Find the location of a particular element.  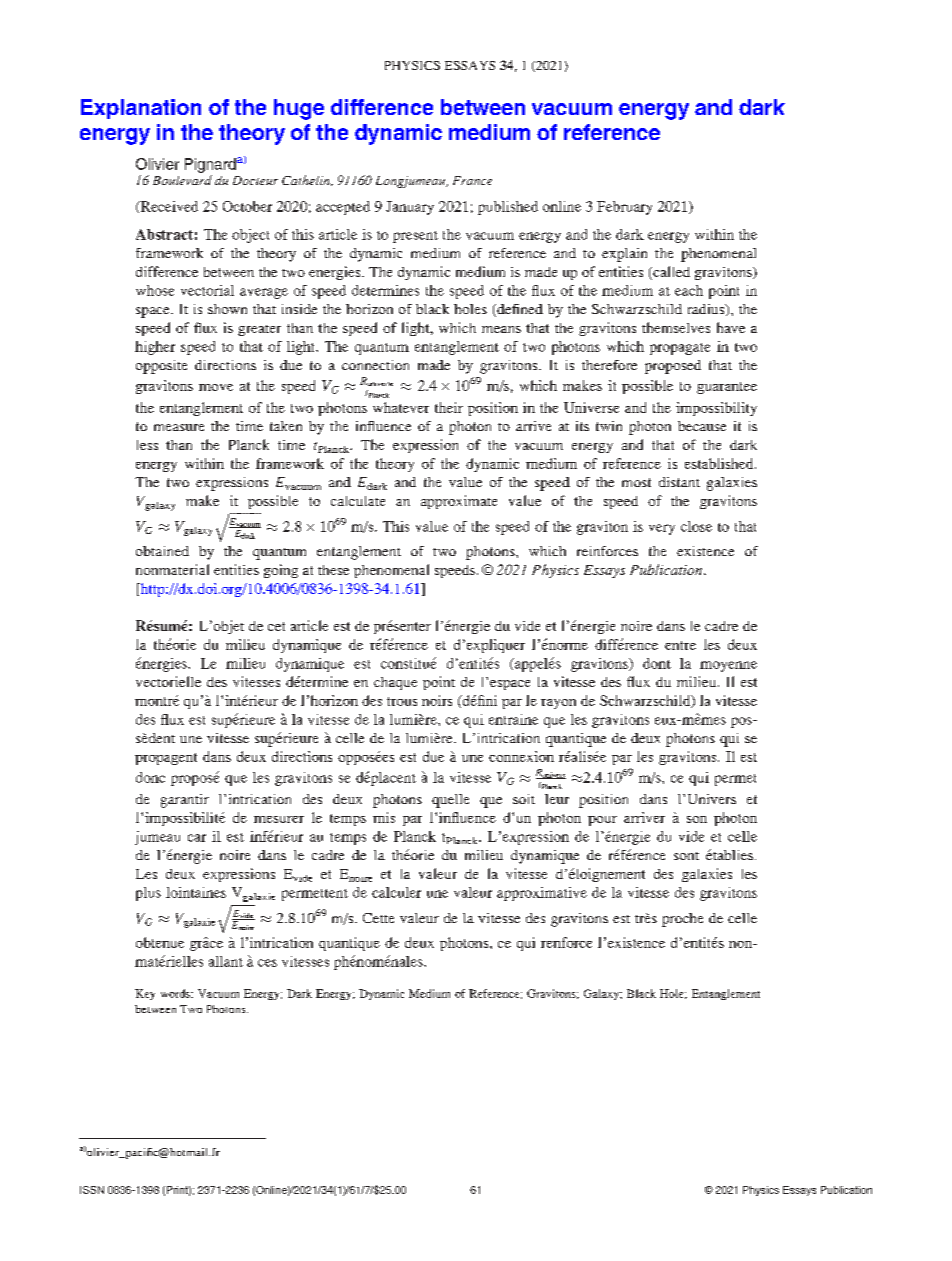

mis is located at coordinates (384, 817).
